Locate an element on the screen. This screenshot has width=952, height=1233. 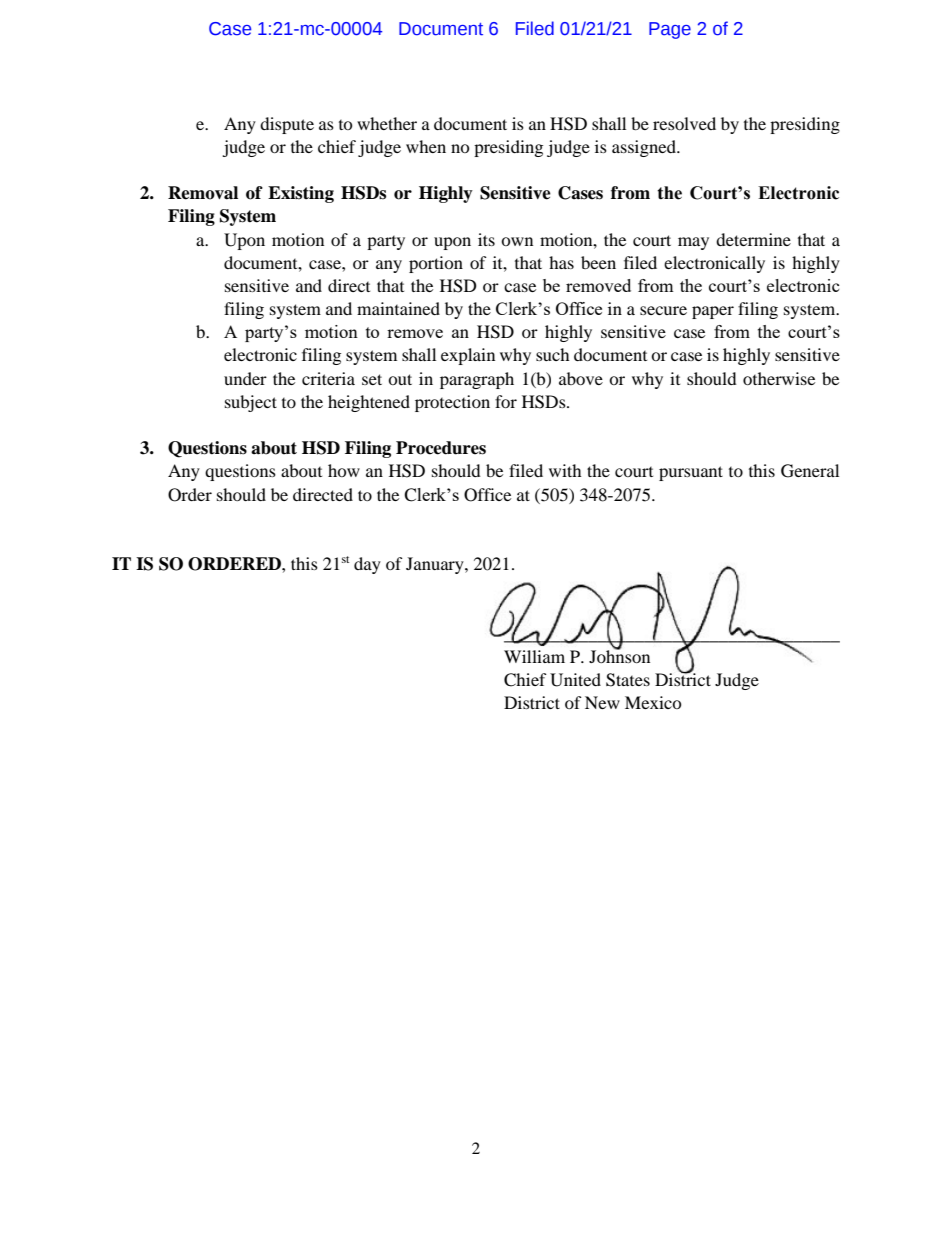
with is located at coordinates (565, 470).
